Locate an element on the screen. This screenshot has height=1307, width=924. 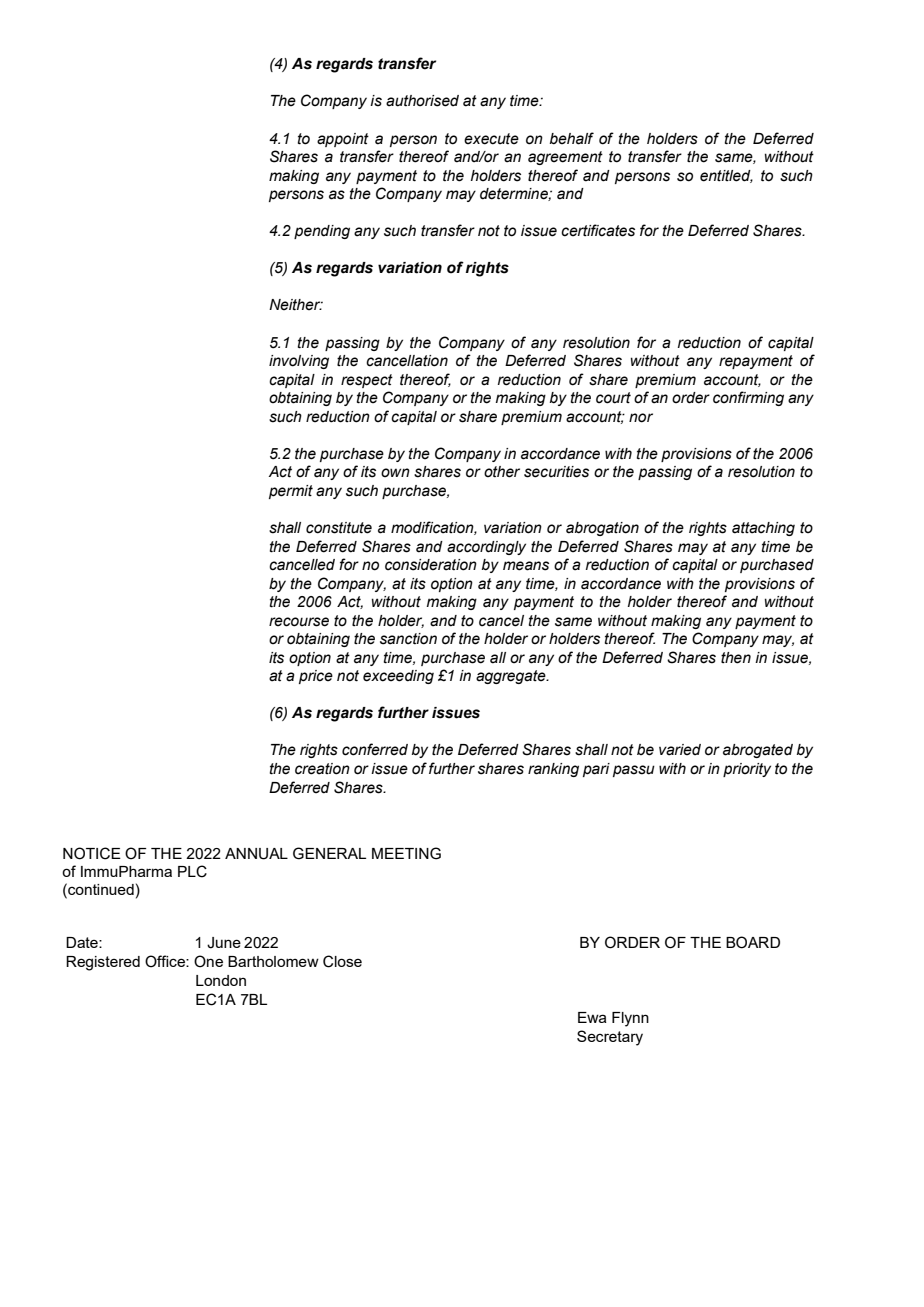
recourse is located at coordinates (299, 622).
